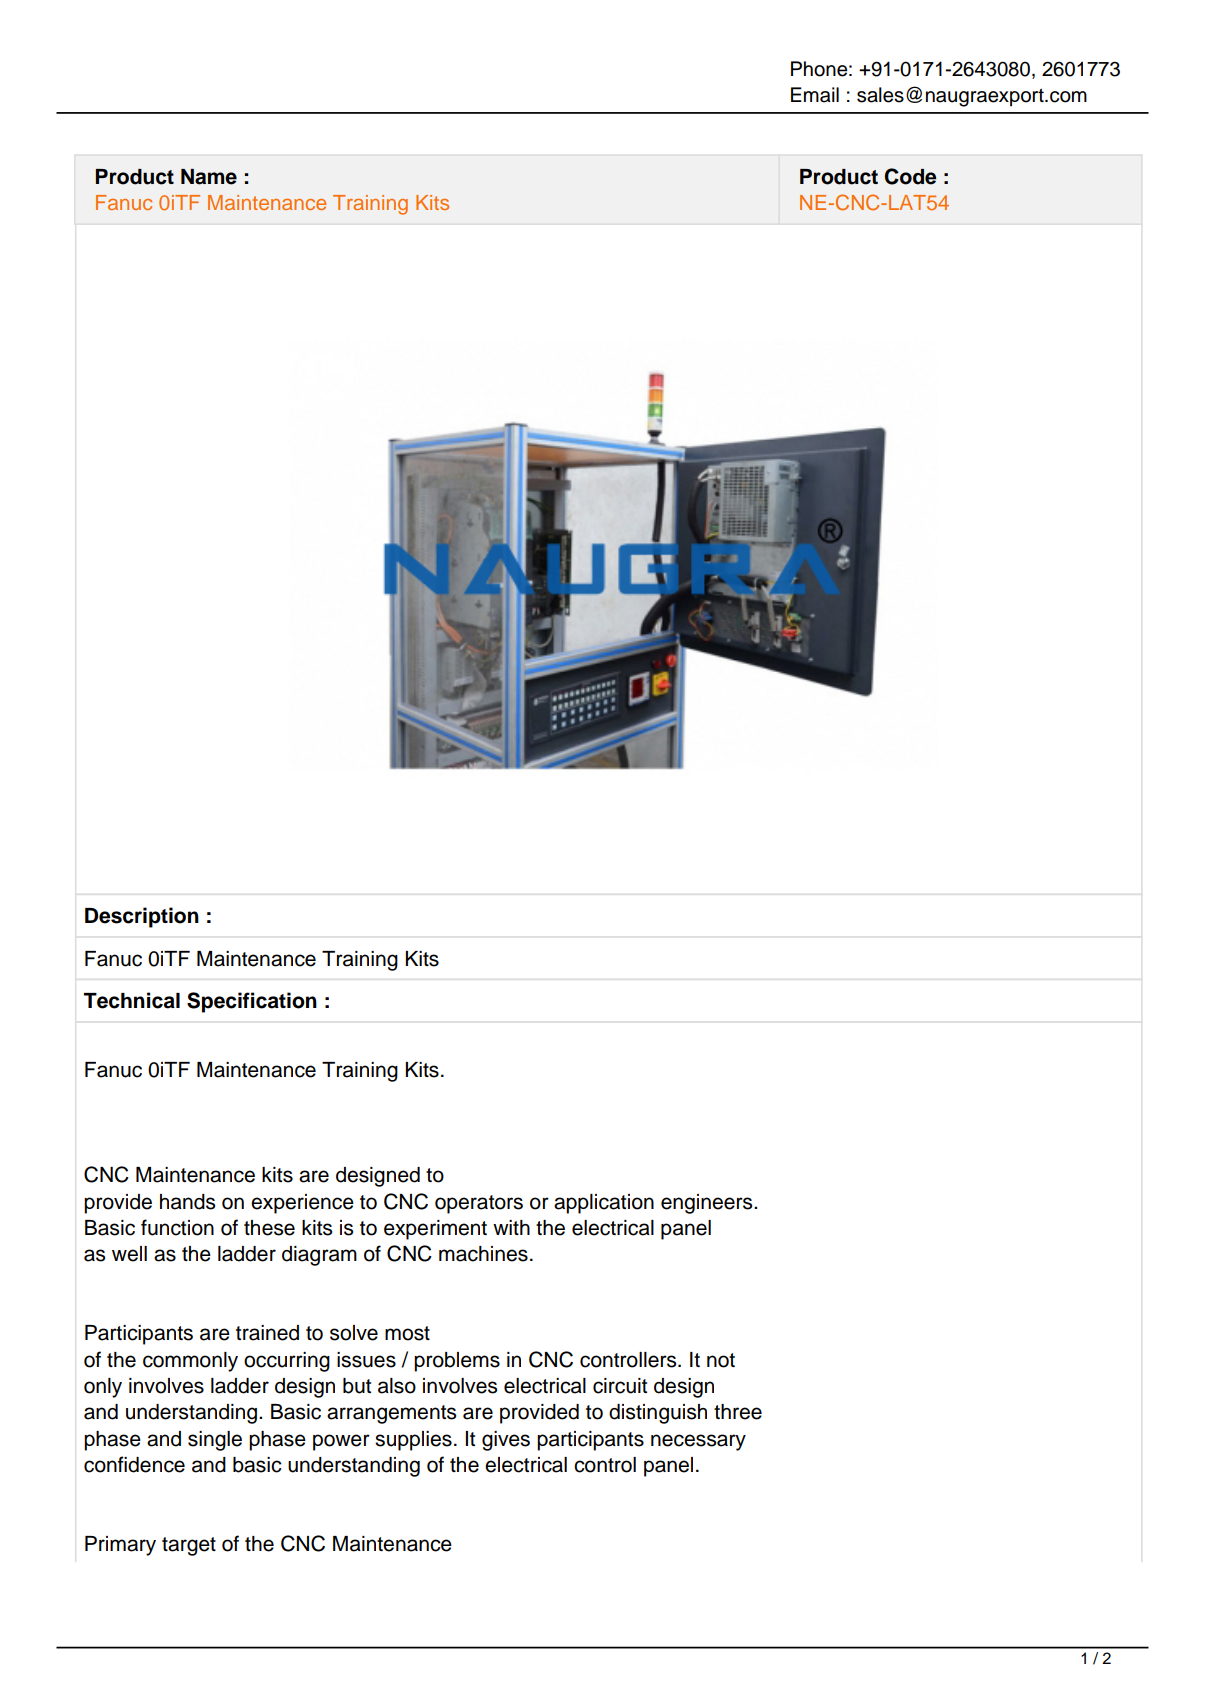 The height and width of the screenshot is (1705, 1205). Describe the element at coordinates (252, 1002) in the screenshot. I see `Specification` at that location.
